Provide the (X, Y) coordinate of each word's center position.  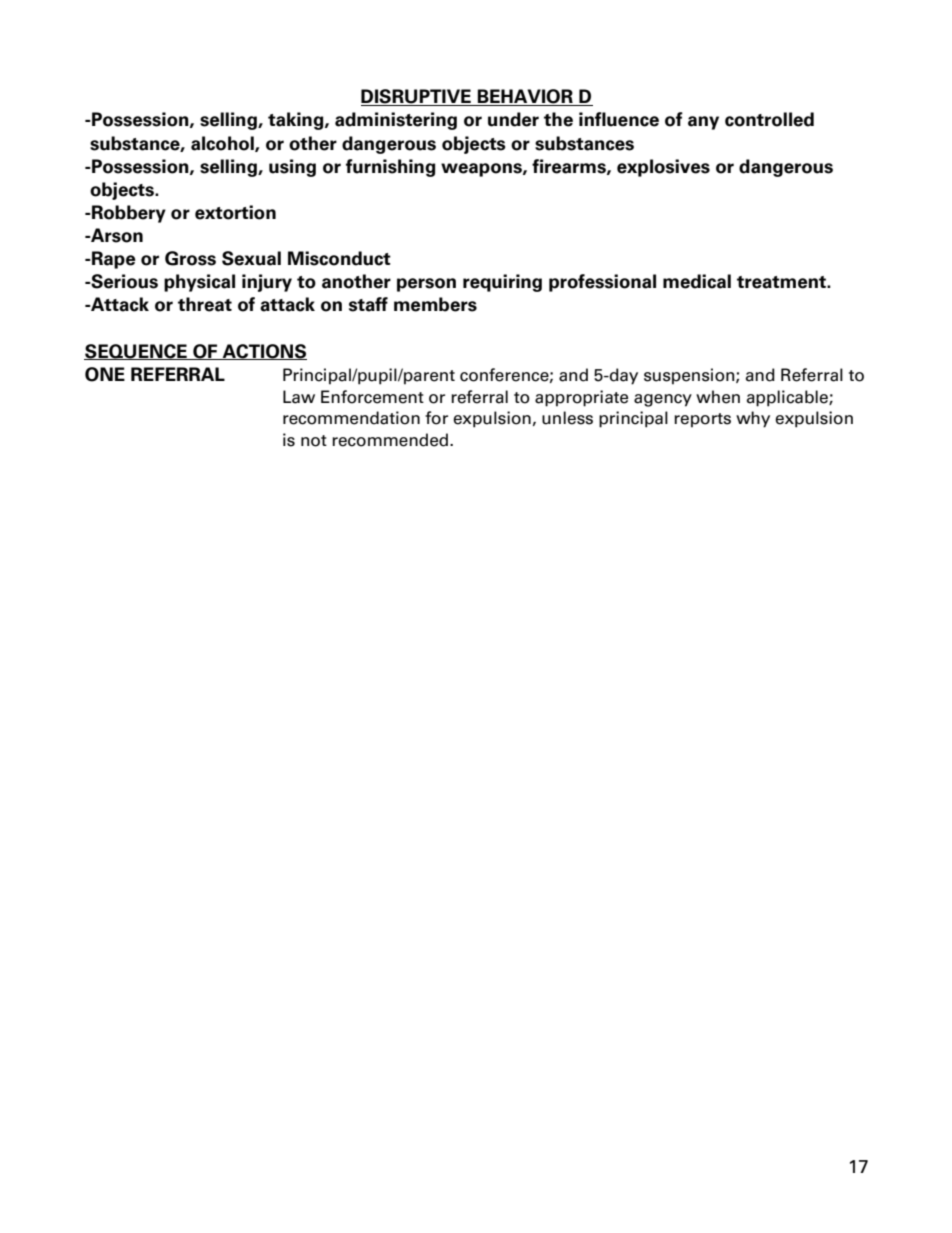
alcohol (223, 144)
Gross (190, 258)
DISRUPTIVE (417, 97)
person (426, 285)
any (703, 123)
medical (697, 281)
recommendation (351, 418)
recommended (391, 440)
